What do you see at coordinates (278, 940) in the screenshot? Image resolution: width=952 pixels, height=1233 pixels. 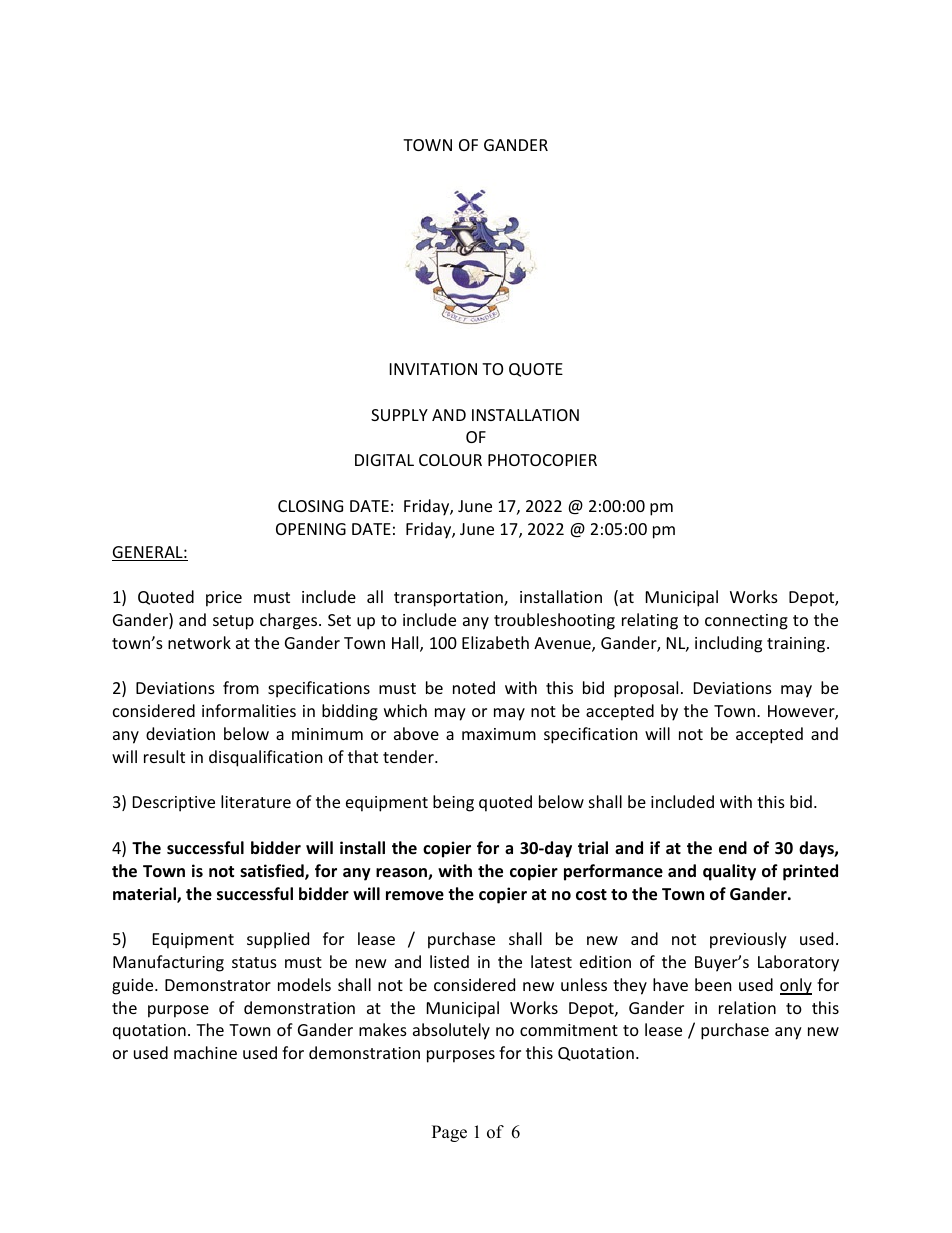 I see `supplied` at bounding box center [278, 940].
